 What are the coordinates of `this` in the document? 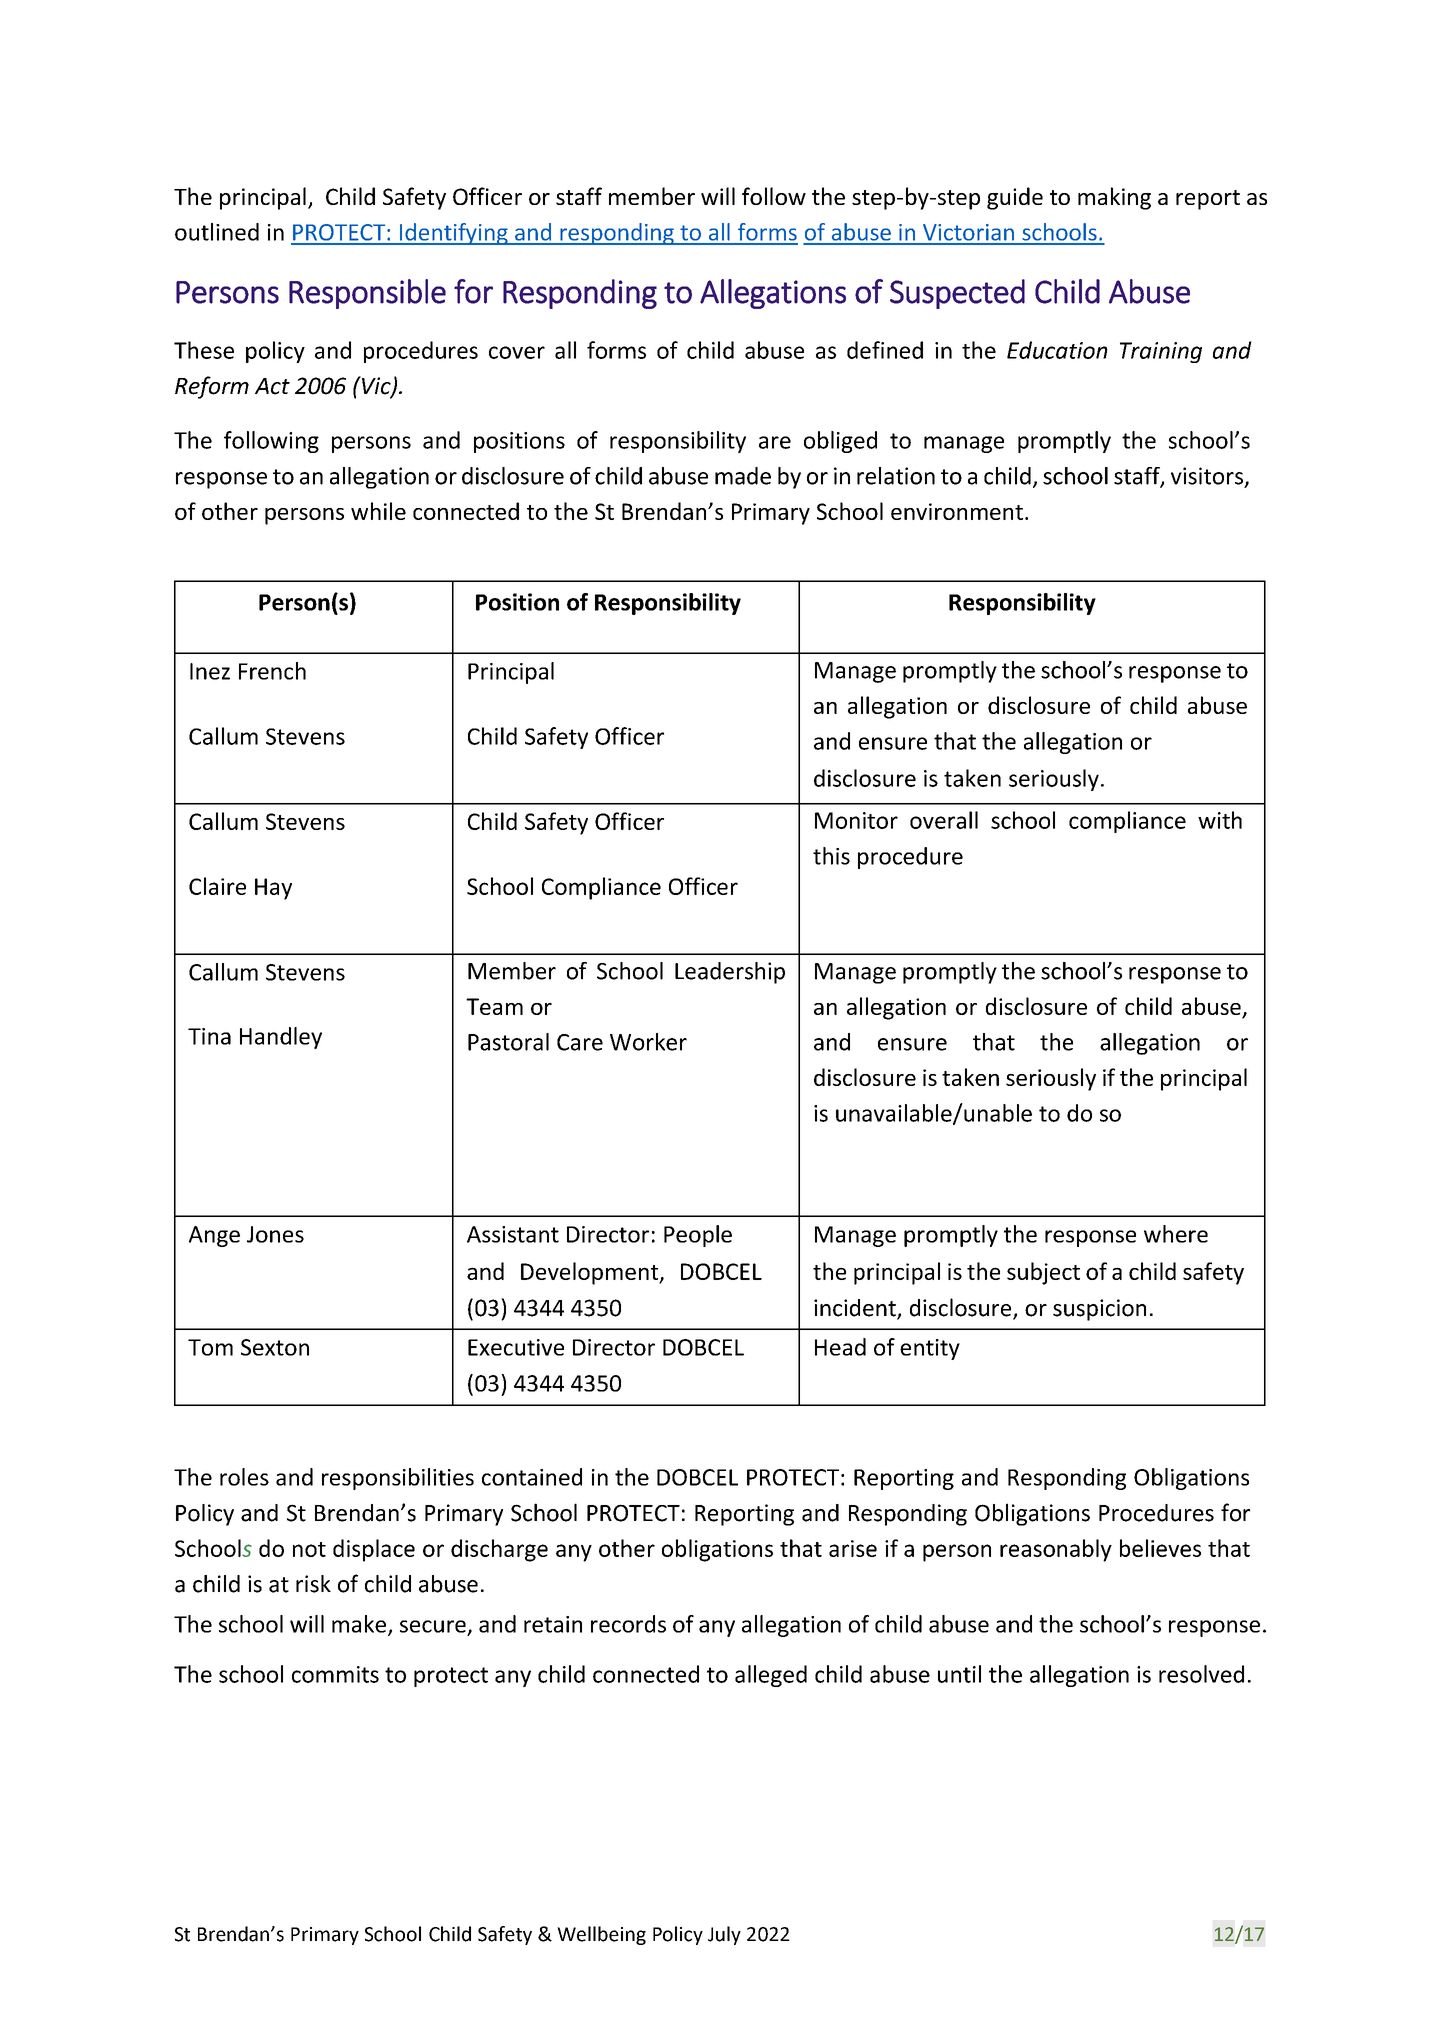 It's located at (831, 856).
